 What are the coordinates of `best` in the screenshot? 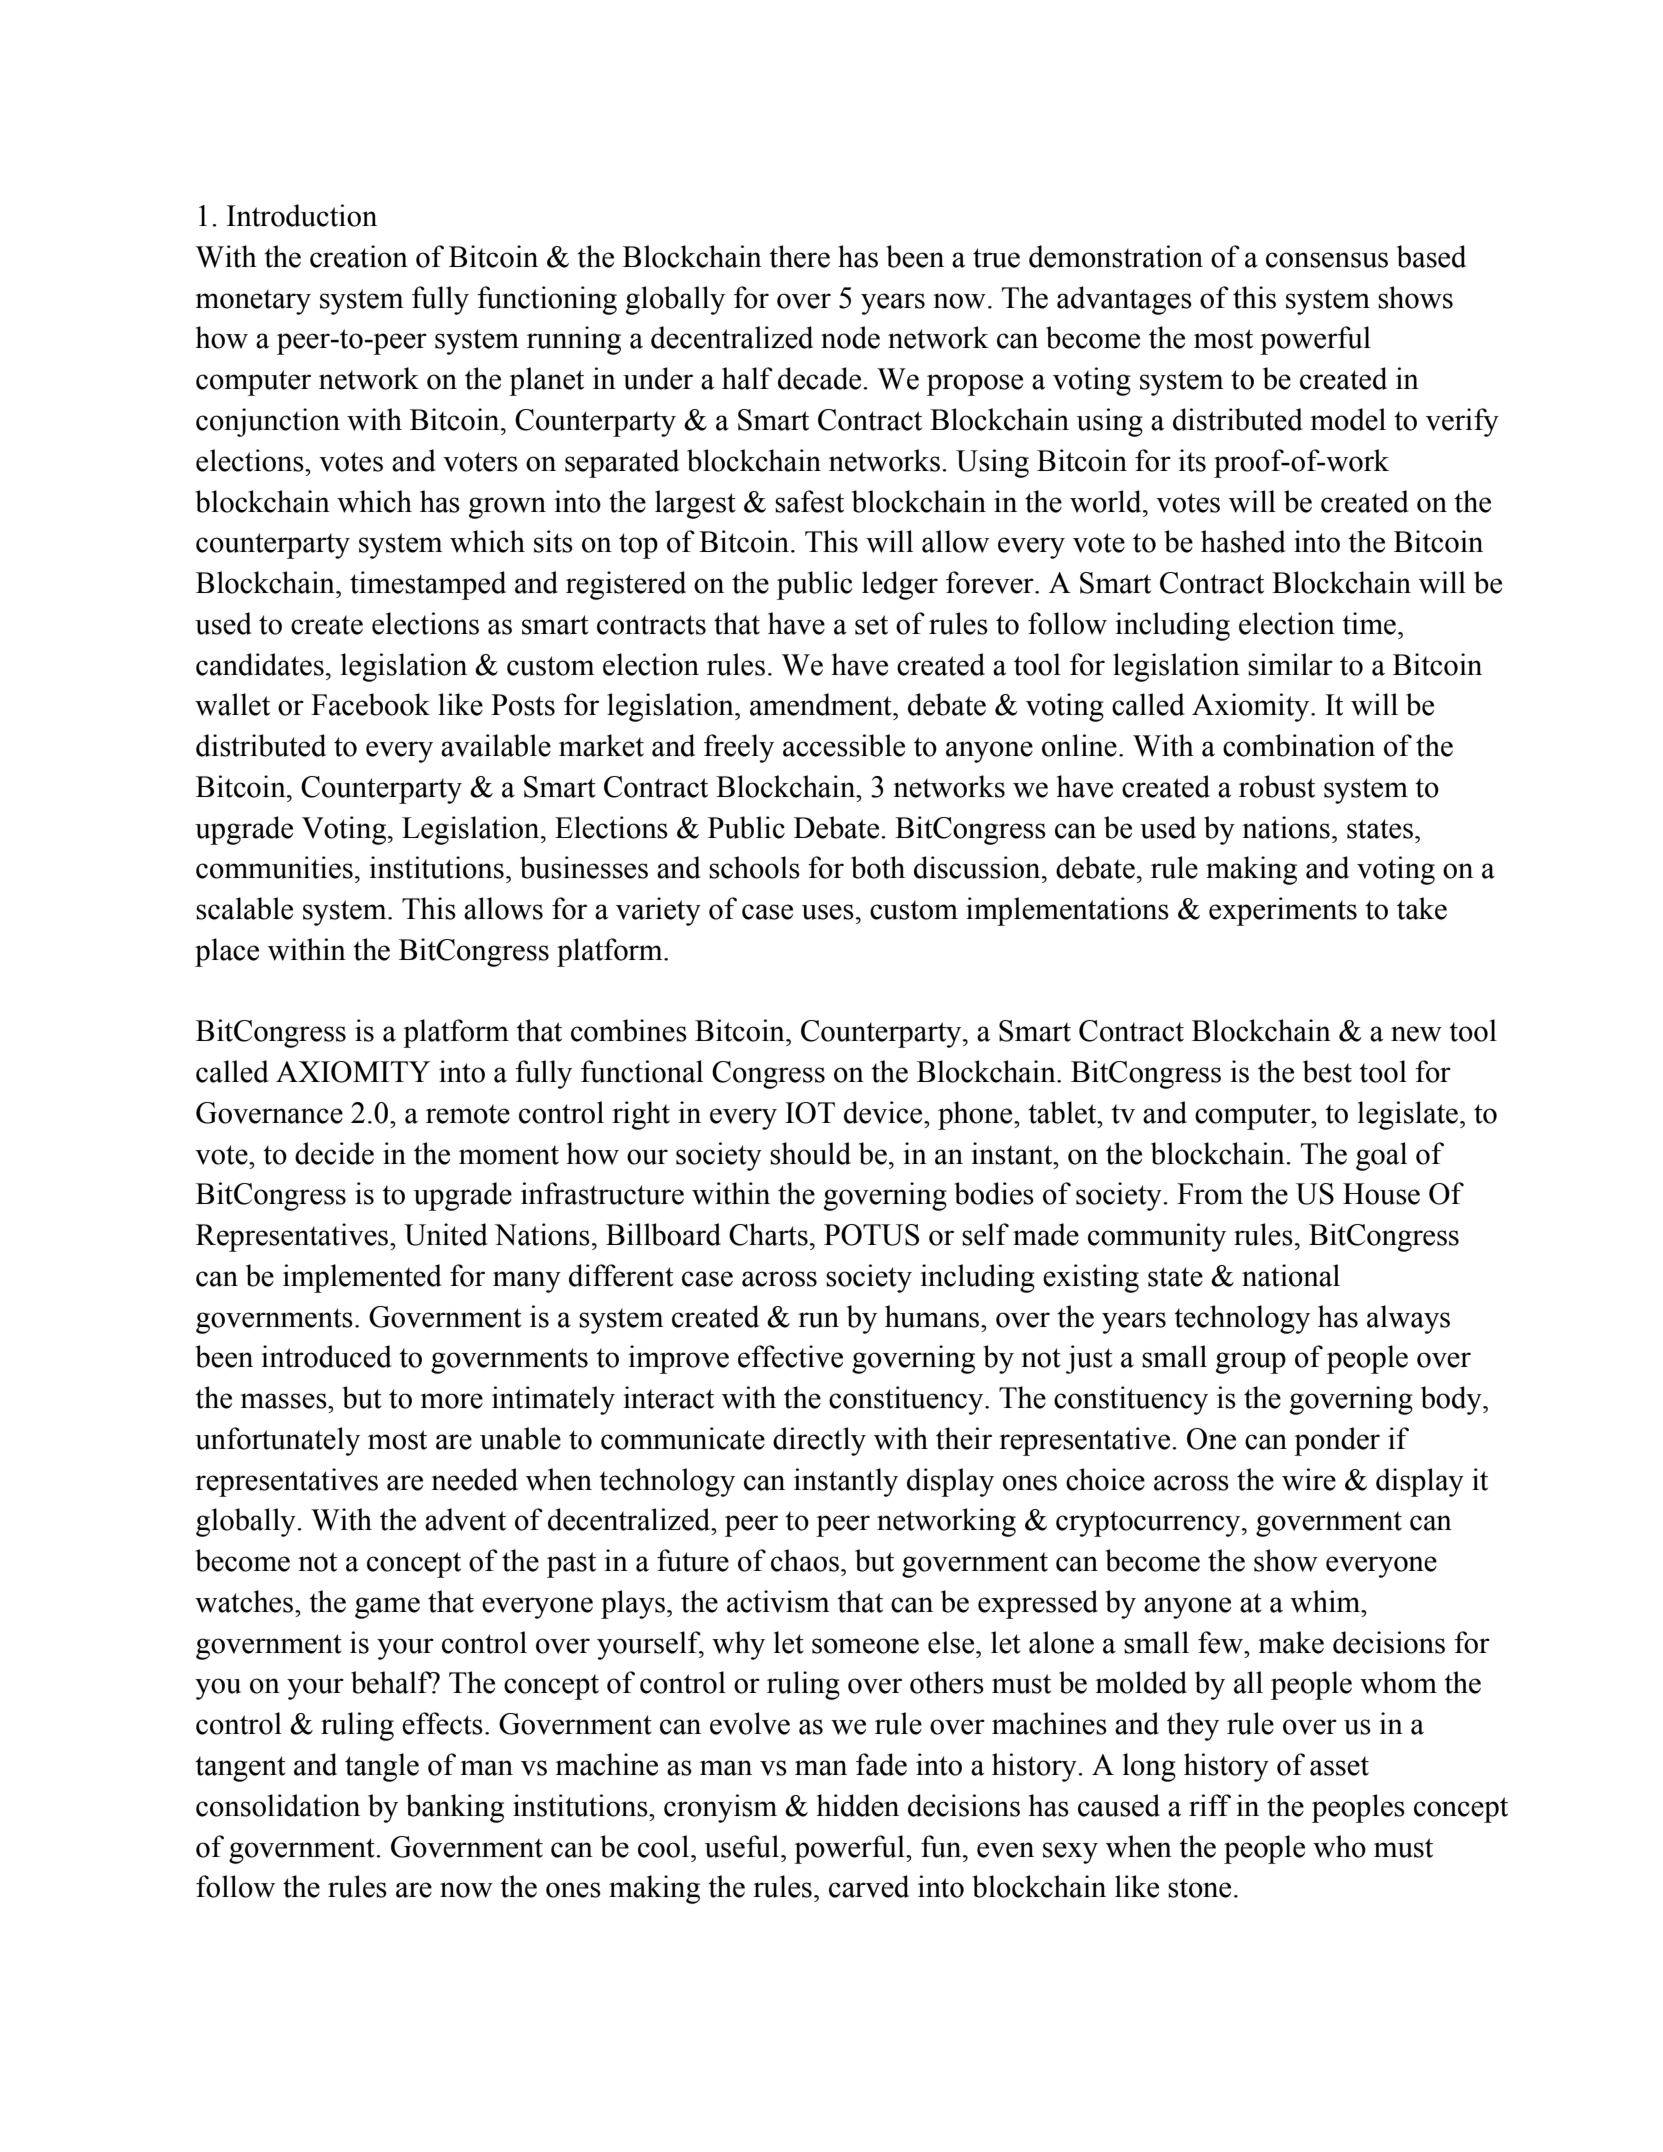 It's located at (1327, 1071).
